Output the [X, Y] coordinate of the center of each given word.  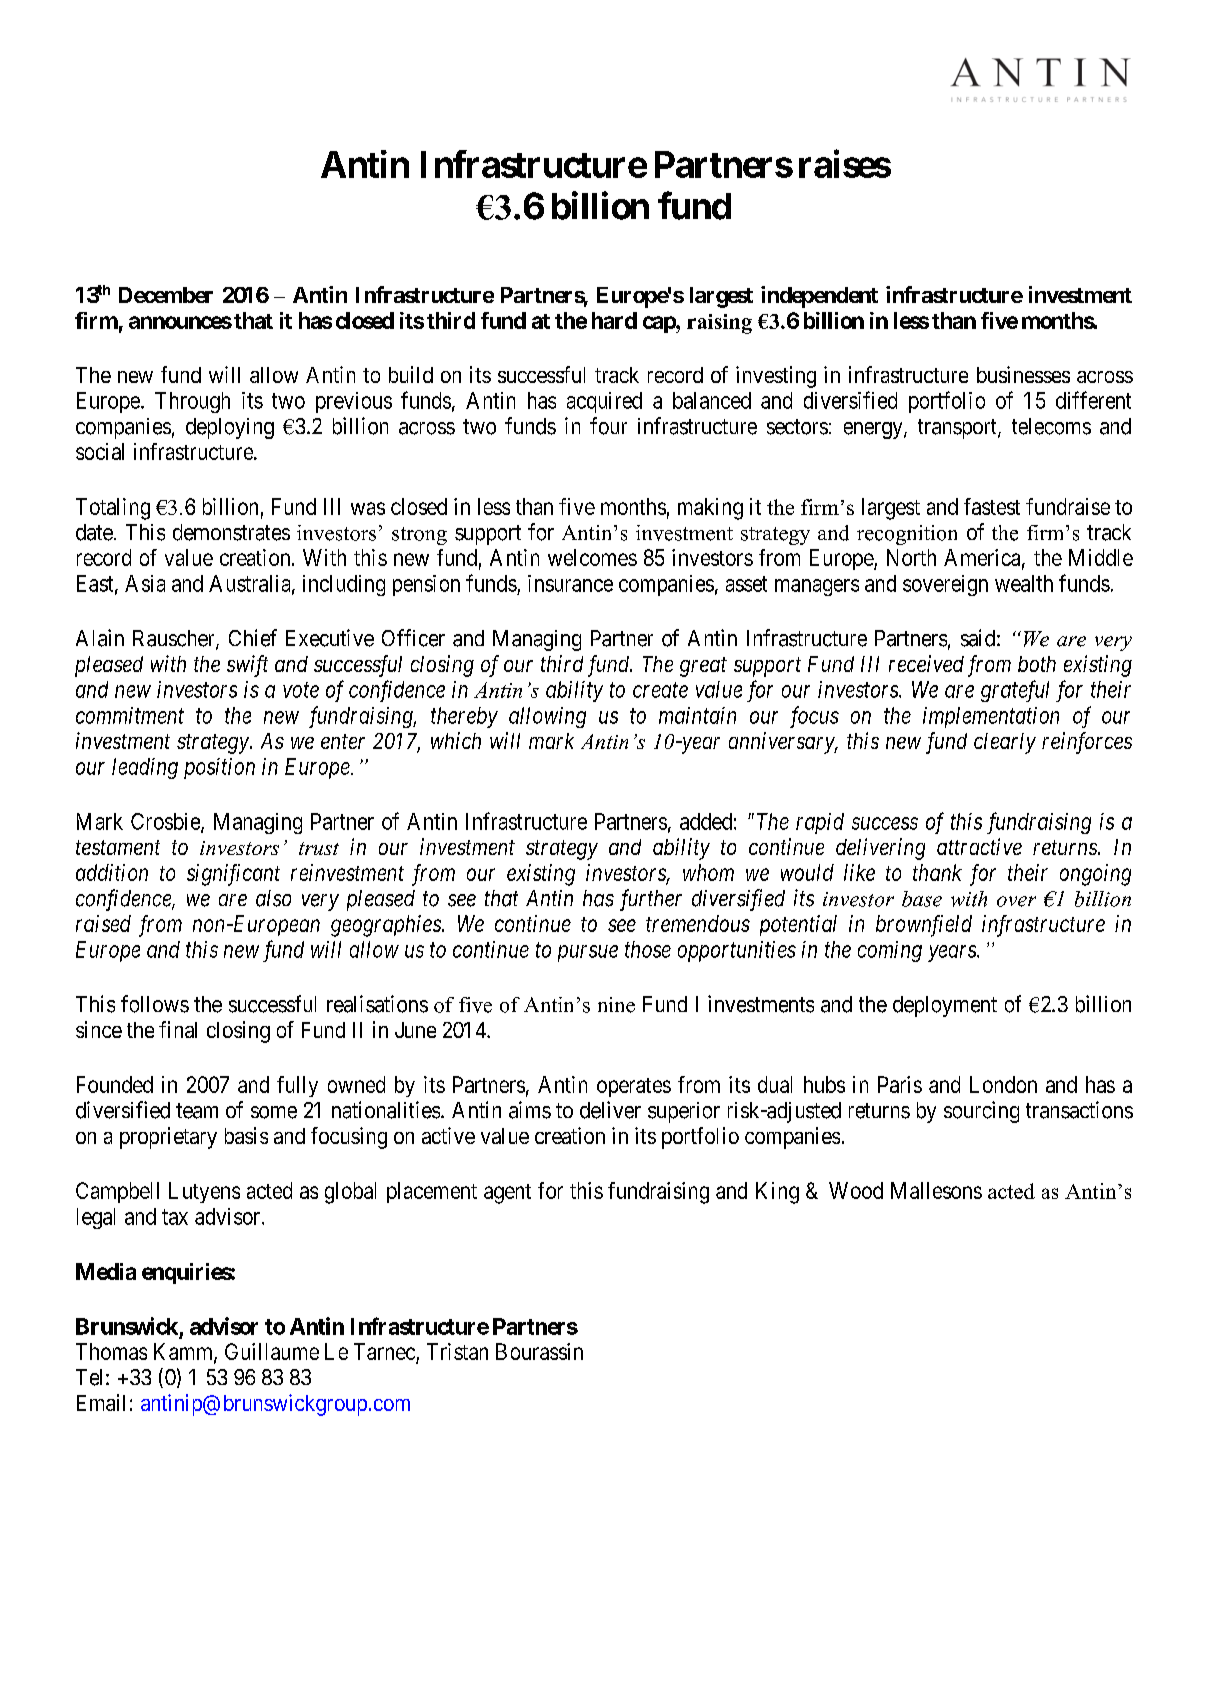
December [166, 295]
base [922, 899]
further [651, 900]
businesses [1023, 374]
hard [614, 320]
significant [233, 875]
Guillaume [272, 1351]
